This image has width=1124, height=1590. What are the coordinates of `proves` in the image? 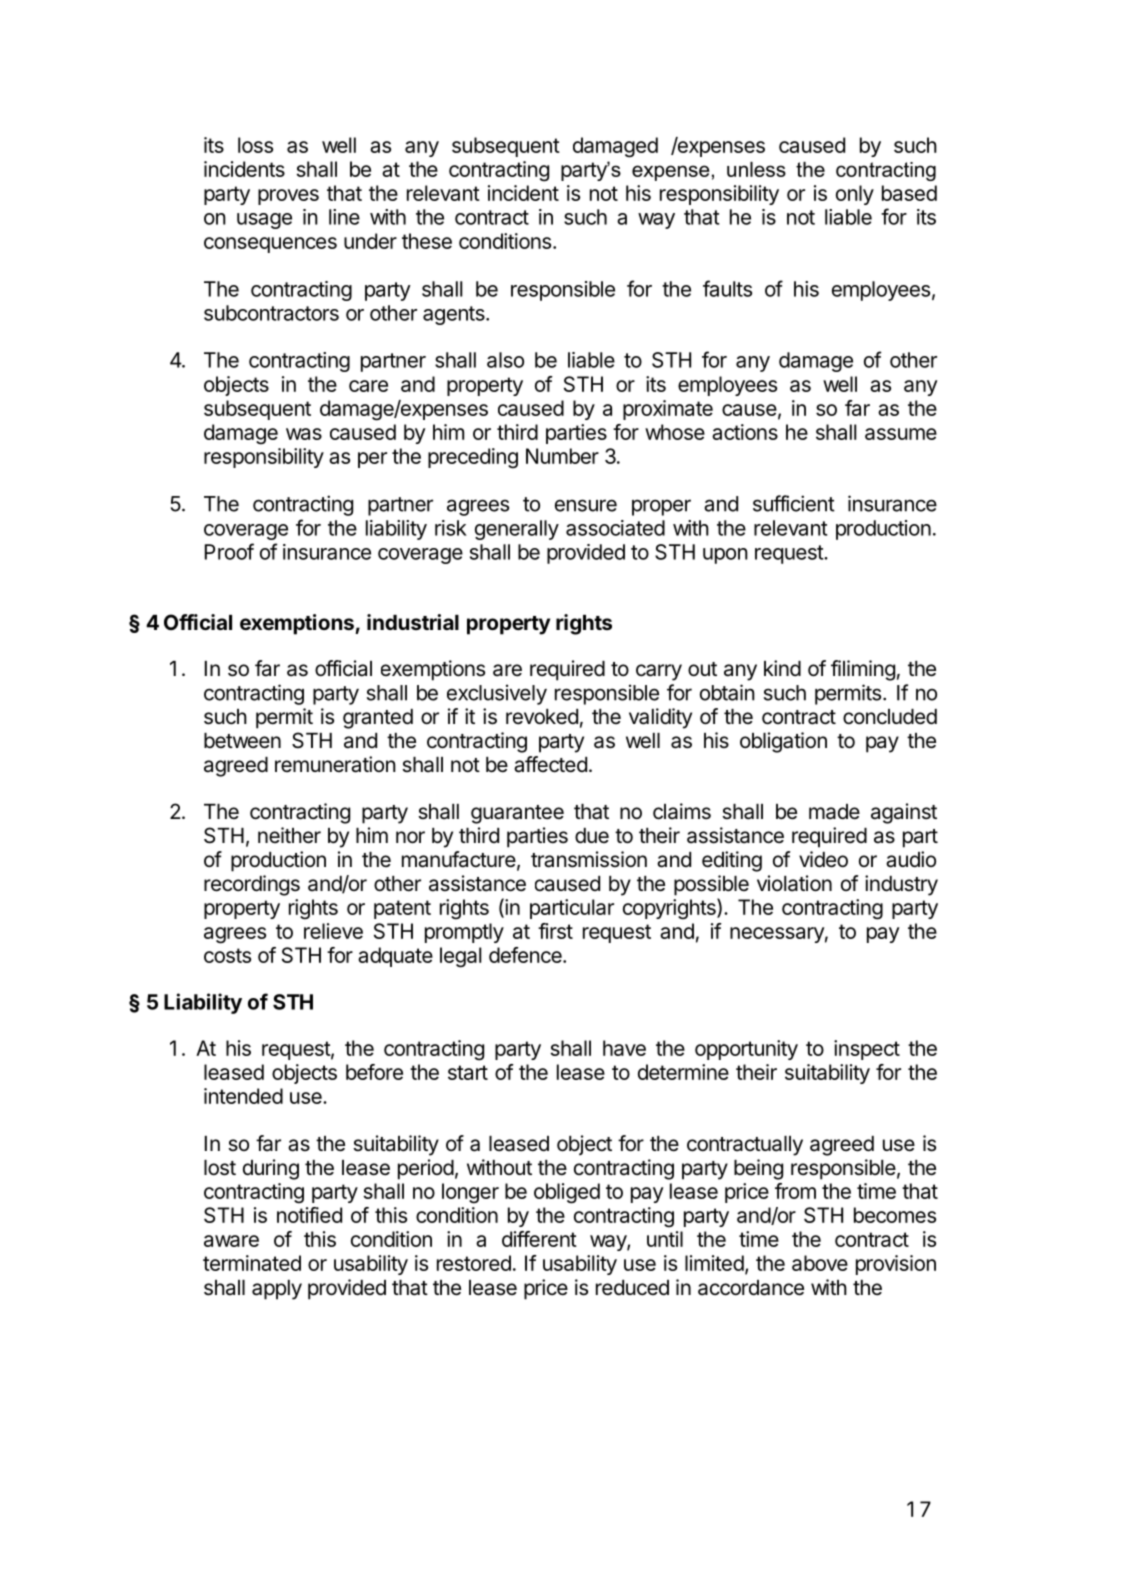 It's located at (288, 197).
